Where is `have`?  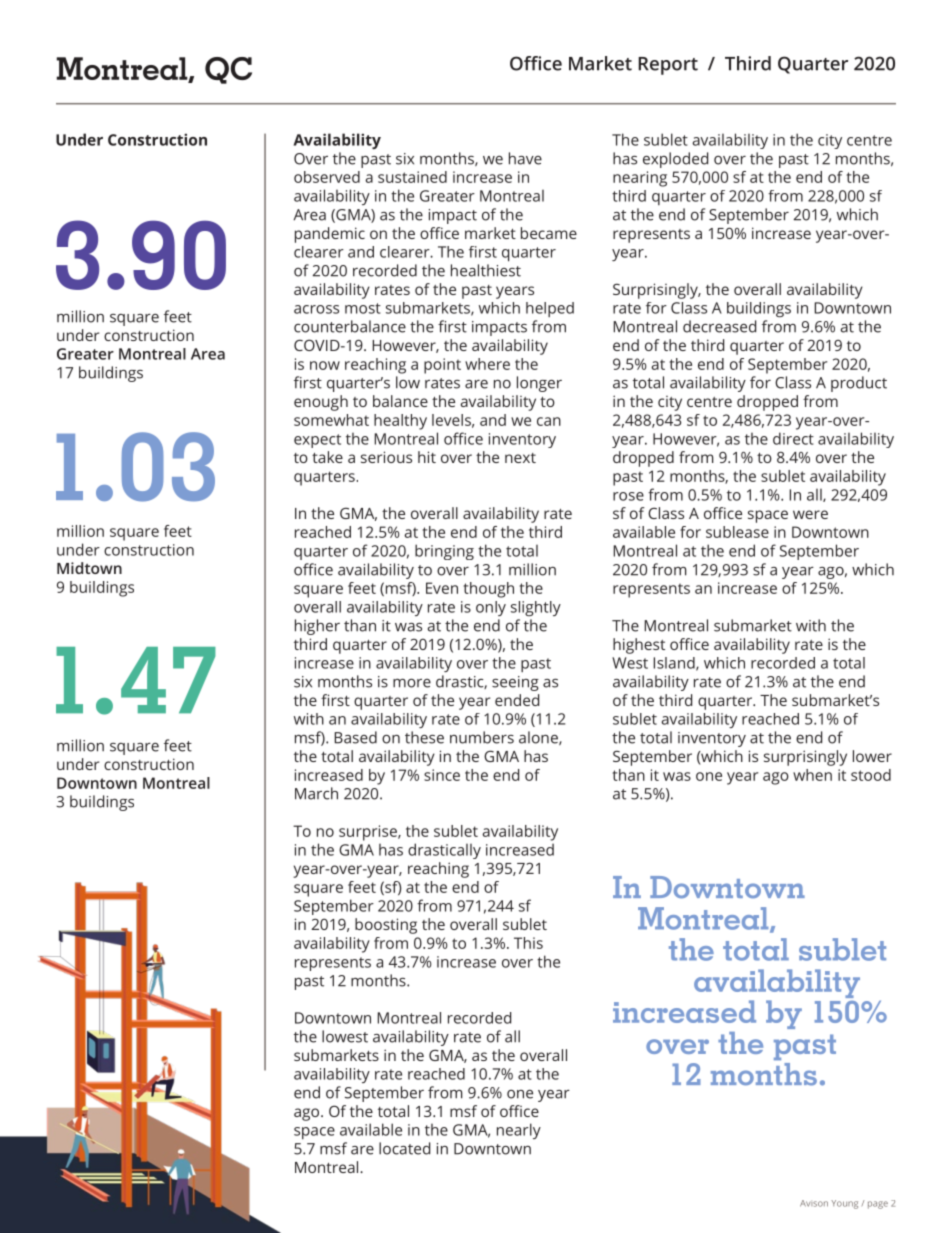
have is located at coordinates (525, 158).
